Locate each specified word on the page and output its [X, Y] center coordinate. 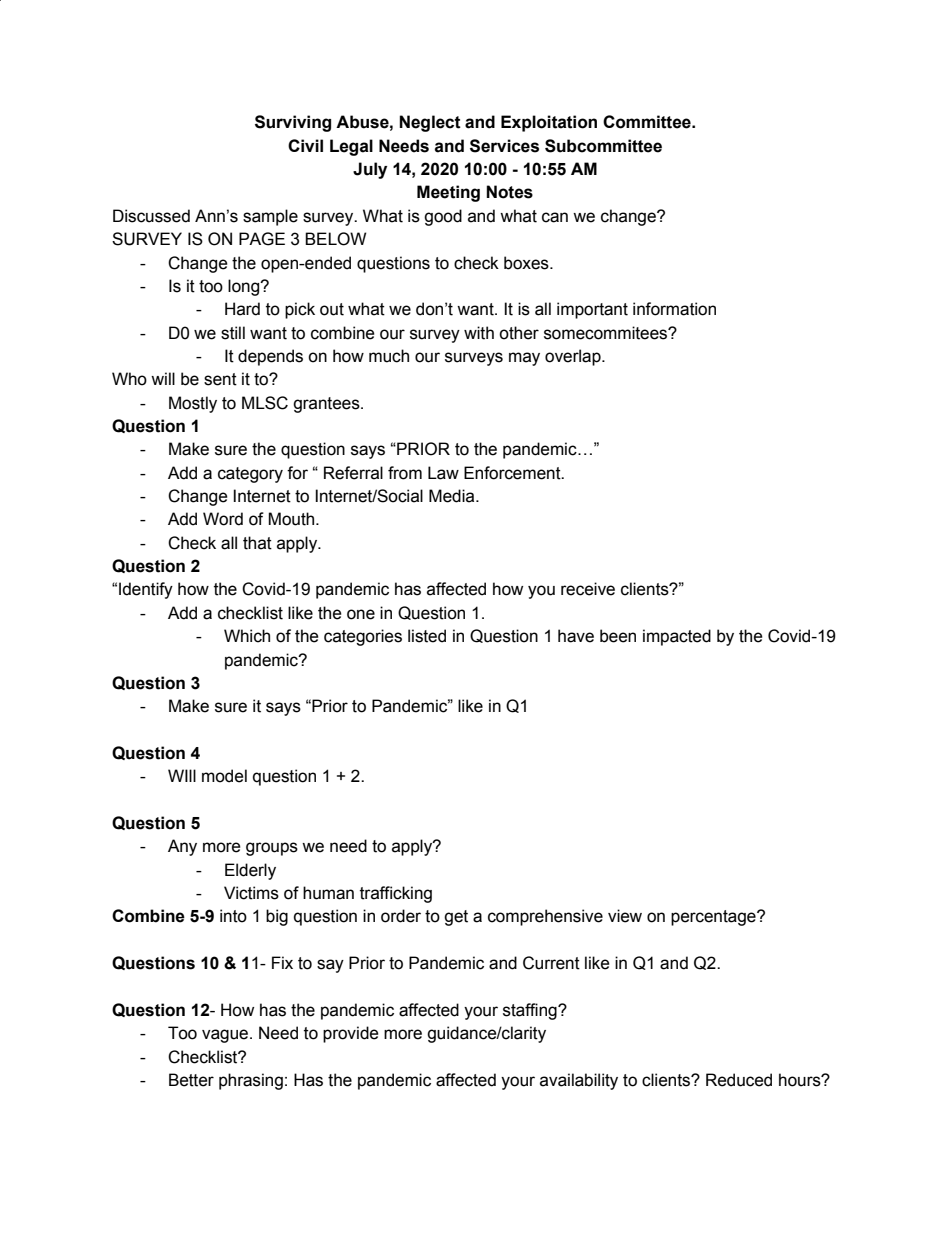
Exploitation [549, 123]
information [674, 309]
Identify [146, 590]
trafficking [396, 894]
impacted [677, 637]
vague [226, 1036]
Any [182, 847]
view [625, 916]
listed [427, 636]
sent [220, 379]
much [389, 356]
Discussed [151, 216]
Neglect [430, 123]
